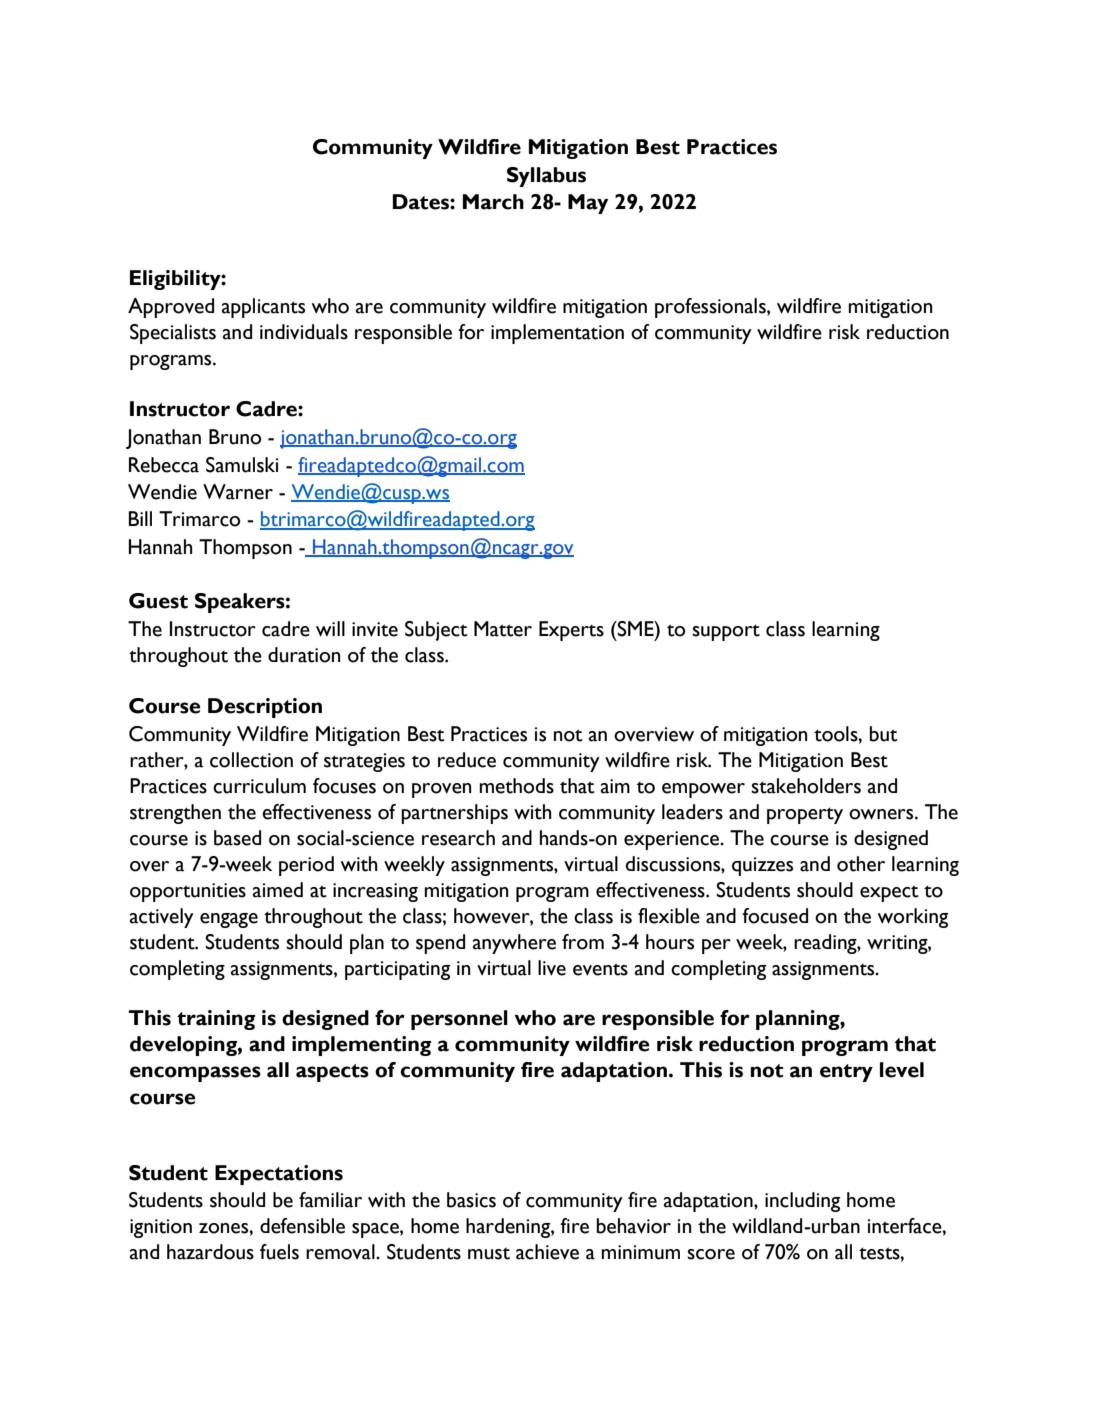 Image resolution: width=1093 pixels, height=1414 pixels. Describe the element at coordinates (546, 177) in the document. I see `Syllabus` at that location.
